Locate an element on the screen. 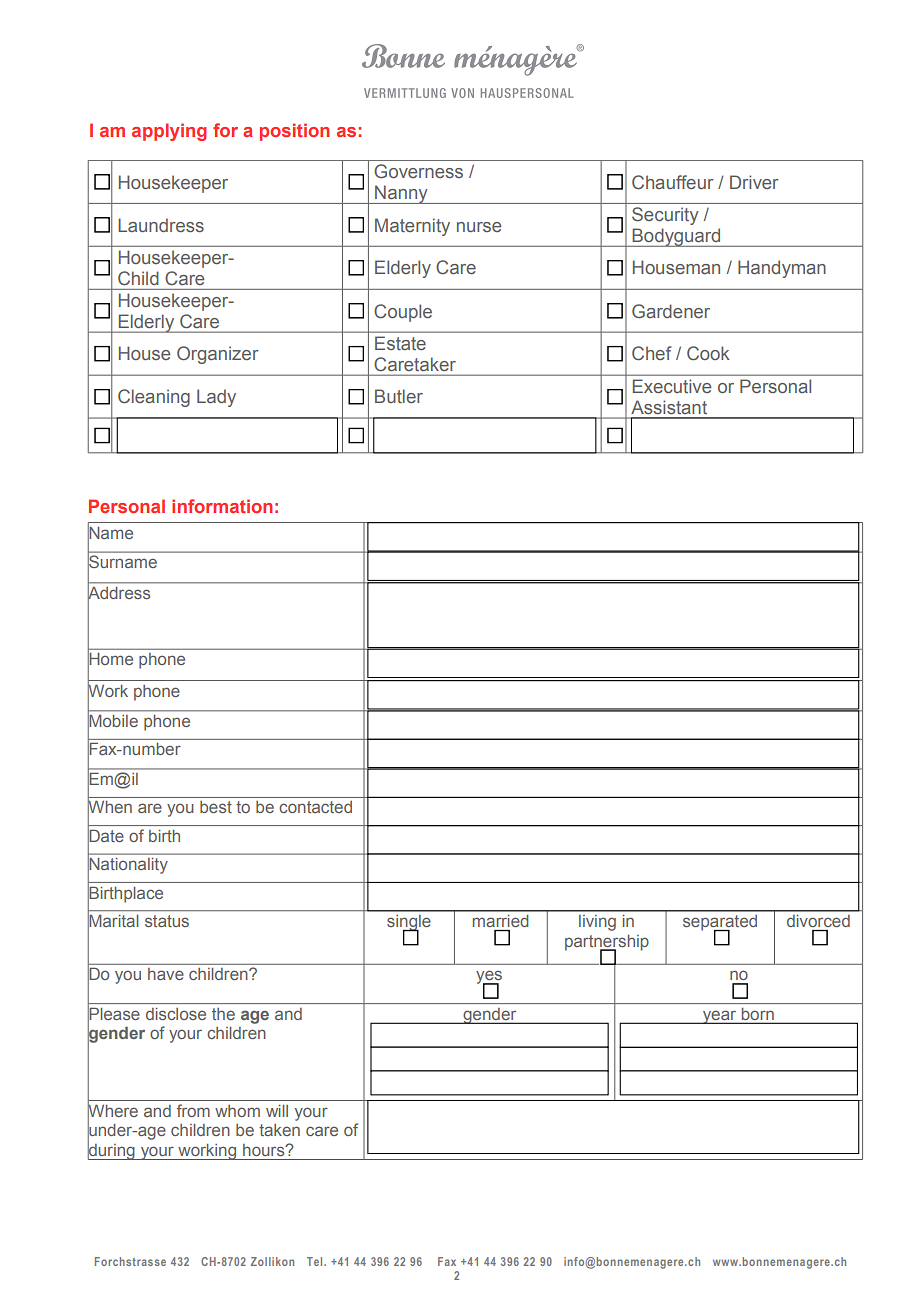 The width and height of the screenshot is (924, 1308). during is located at coordinates (112, 1150).
